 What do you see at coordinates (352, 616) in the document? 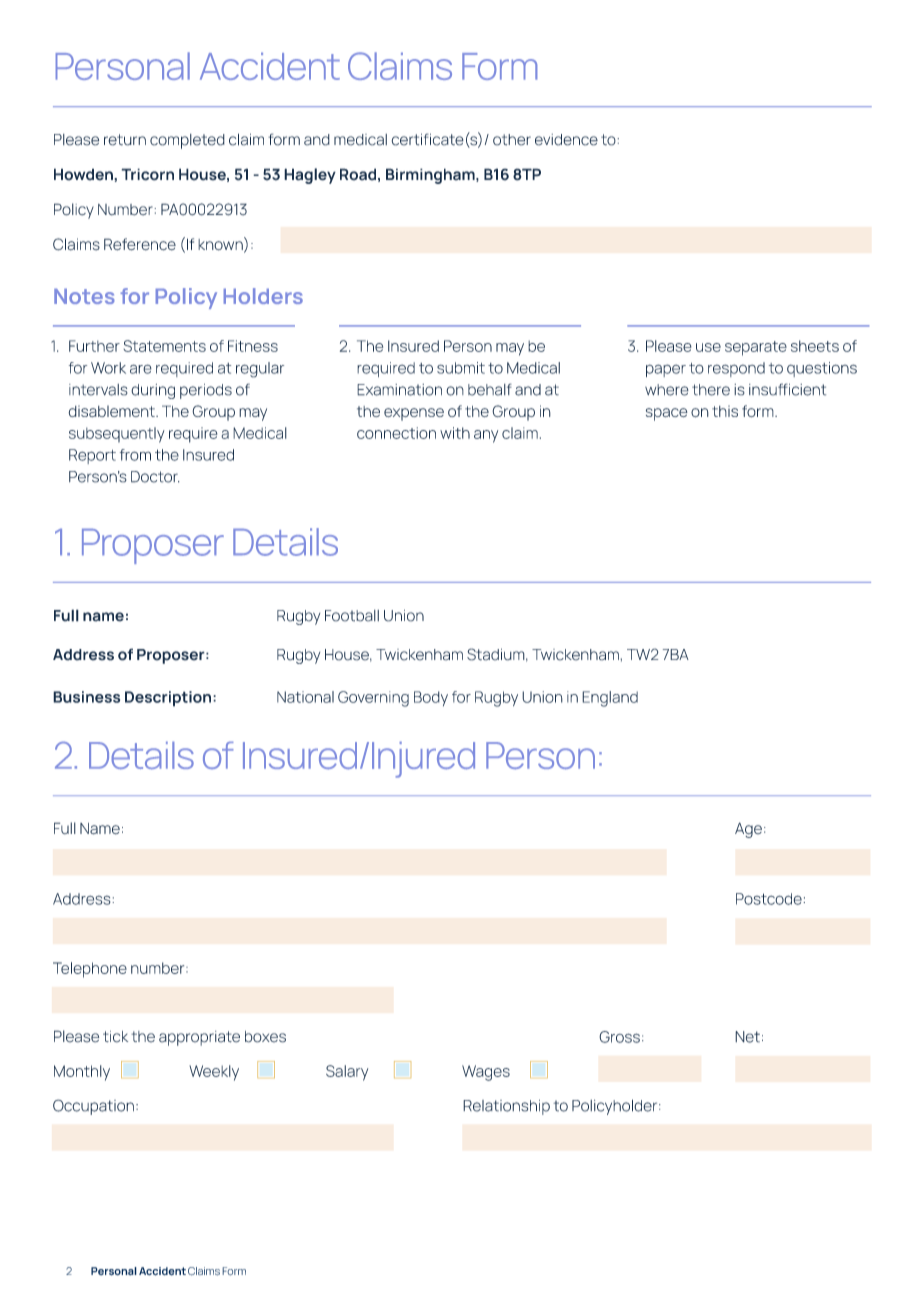
I see `Football` at bounding box center [352, 616].
